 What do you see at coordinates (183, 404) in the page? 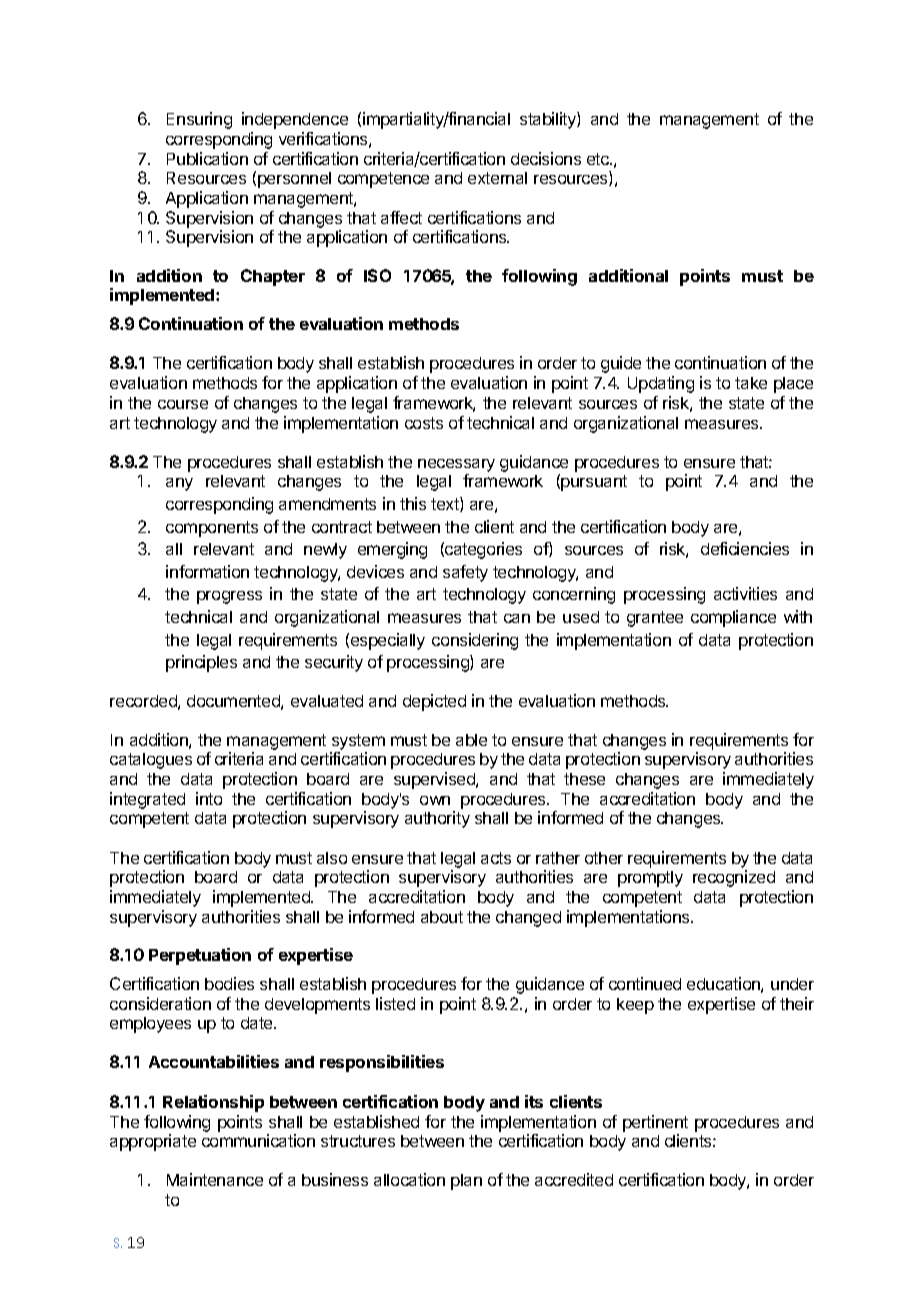
I see `course` at bounding box center [183, 404].
